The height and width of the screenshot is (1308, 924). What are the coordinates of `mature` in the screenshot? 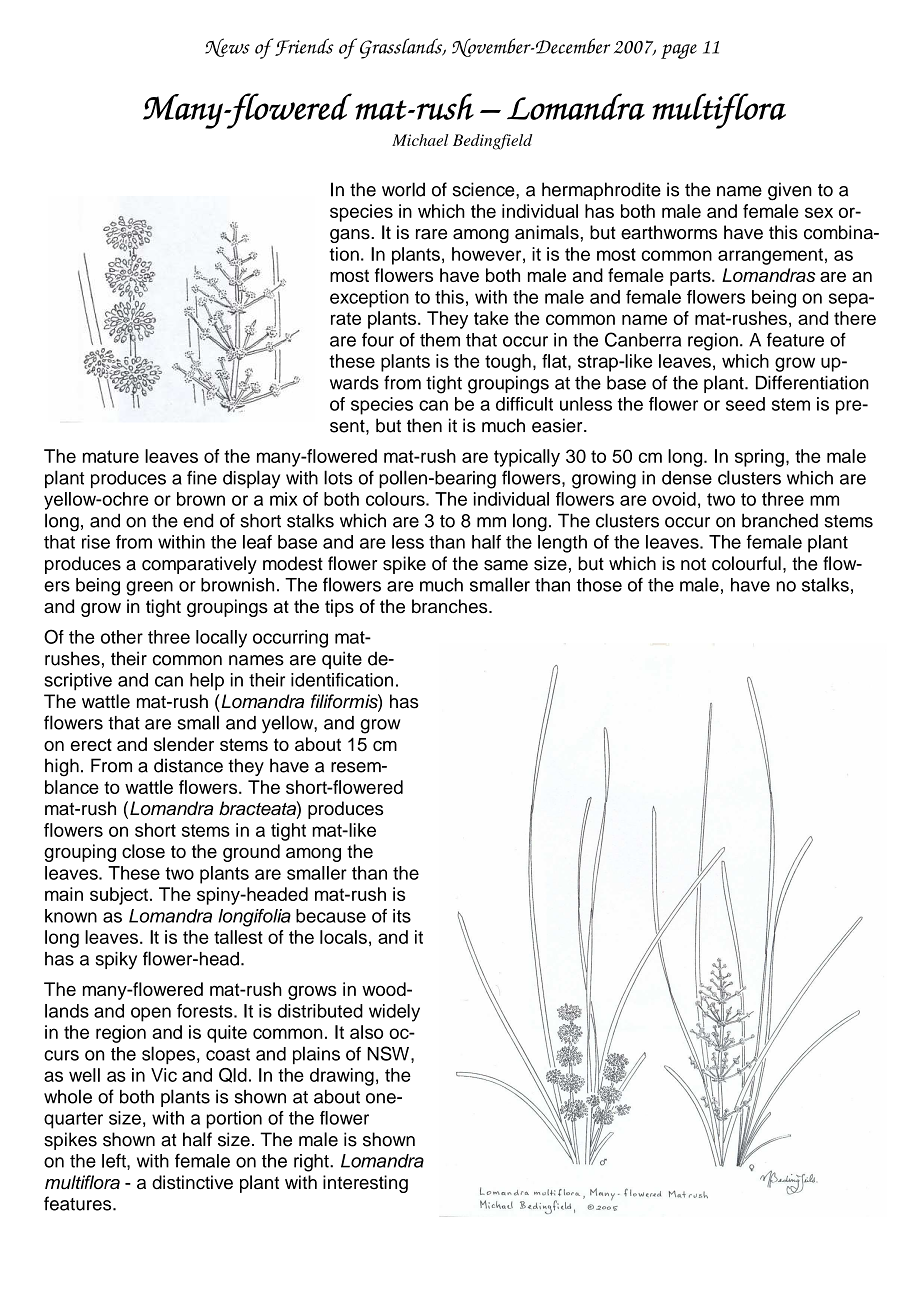 It's located at (111, 456).
